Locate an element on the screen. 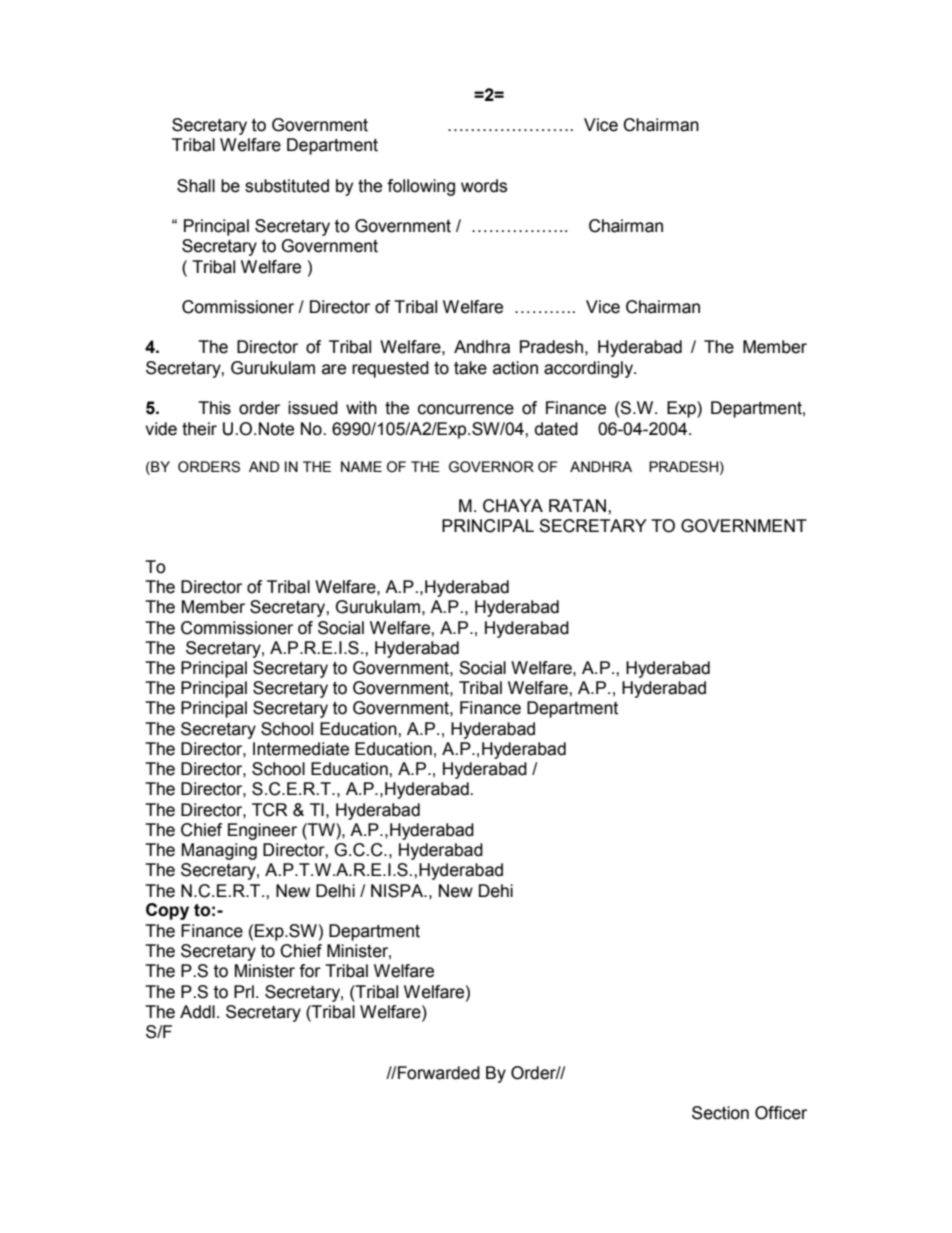 The width and height of the screenshot is (952, 1233). CHAYA is located at coordinates (513, 506).
